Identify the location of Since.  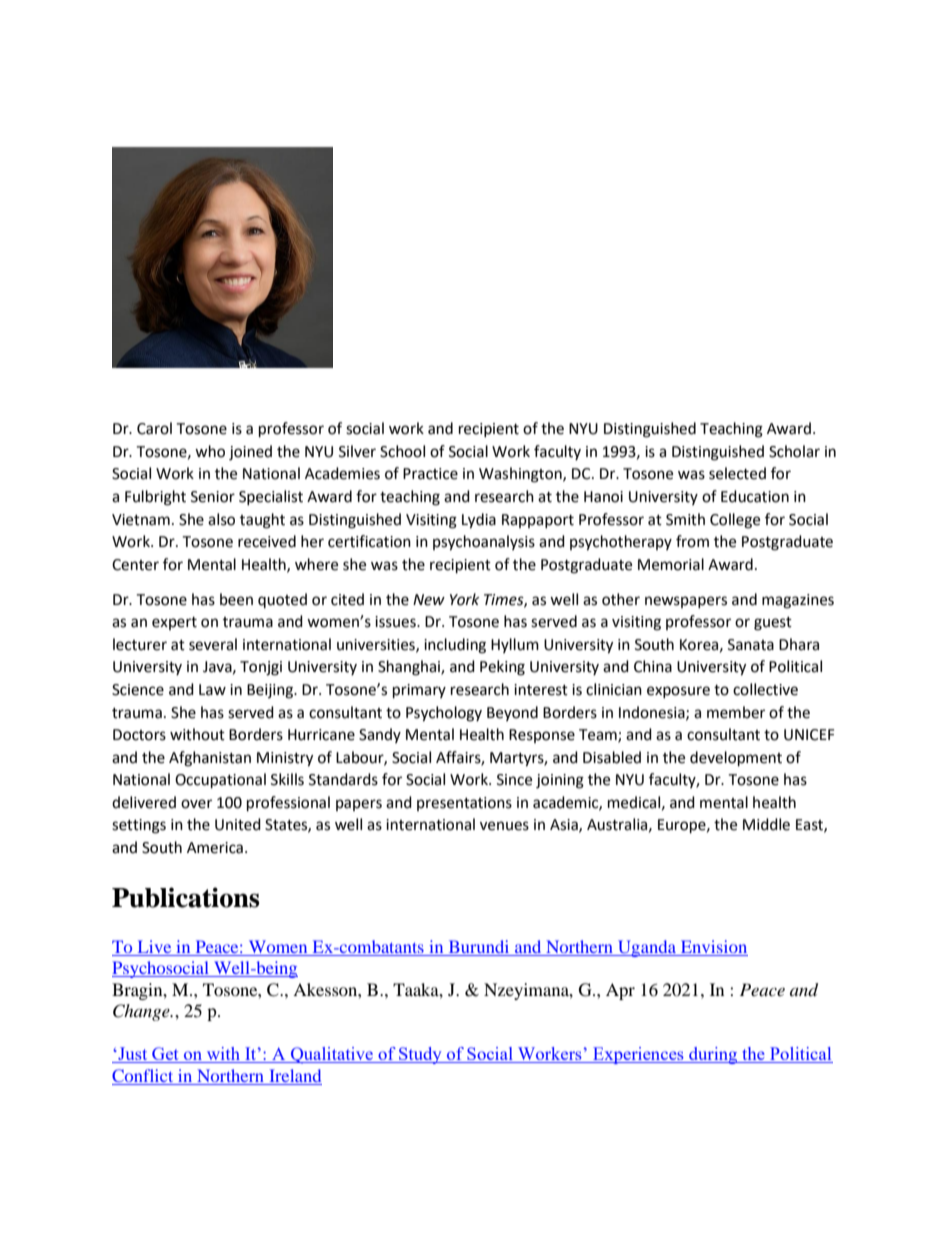
(514, 780).
